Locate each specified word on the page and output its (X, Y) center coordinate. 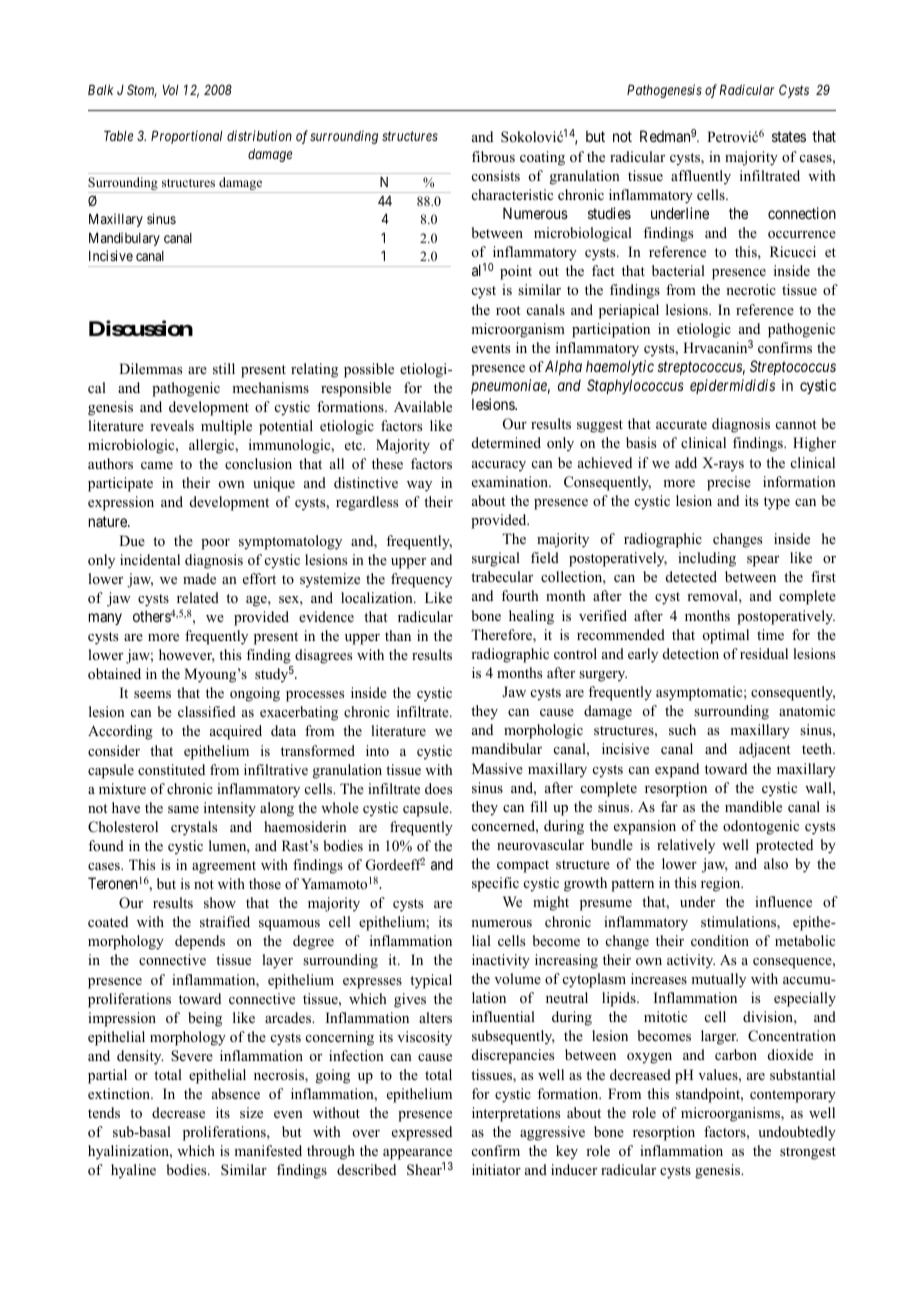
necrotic (751, 289)
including (707, 559)
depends (200, 942)
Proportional (186, 137)
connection (802, 213)
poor (215, 544)
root (508, 311)
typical (431, 981)
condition (720, 940)
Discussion (141, 328)
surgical (496, 559)
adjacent (765, 750)
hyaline (133, 1171)
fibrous (493, 156)
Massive (497, 768)
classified (207, 711)
